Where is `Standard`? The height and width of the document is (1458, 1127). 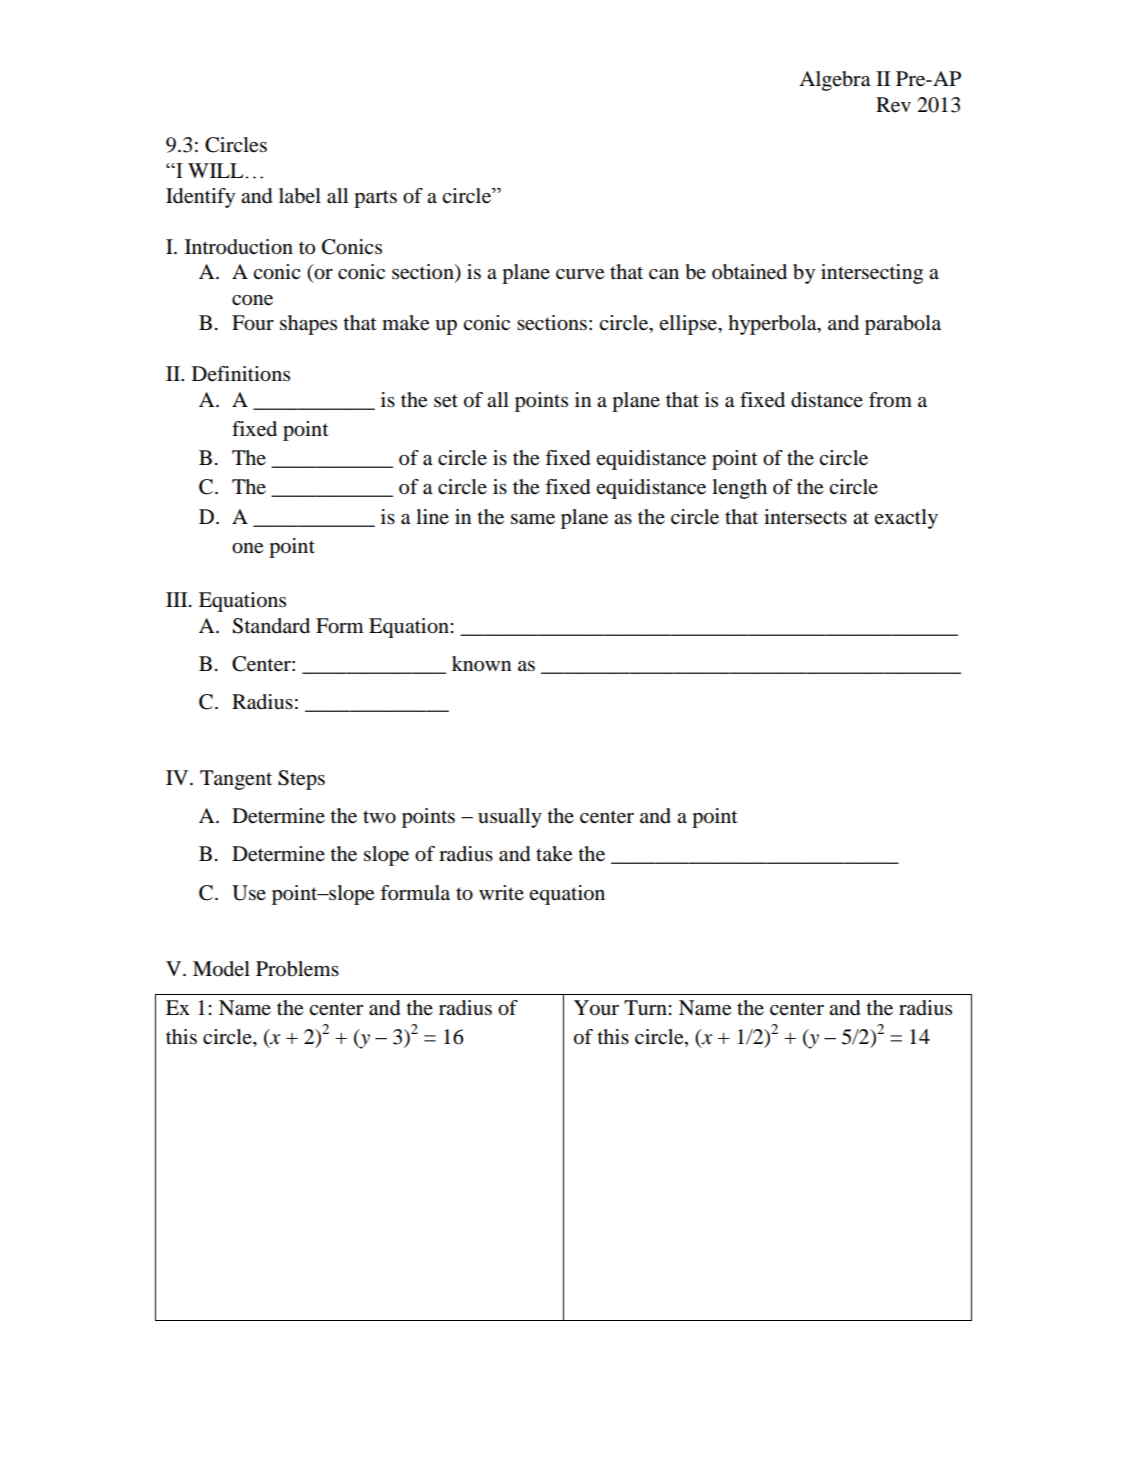
Standard is located at coordinates (271, 626).
